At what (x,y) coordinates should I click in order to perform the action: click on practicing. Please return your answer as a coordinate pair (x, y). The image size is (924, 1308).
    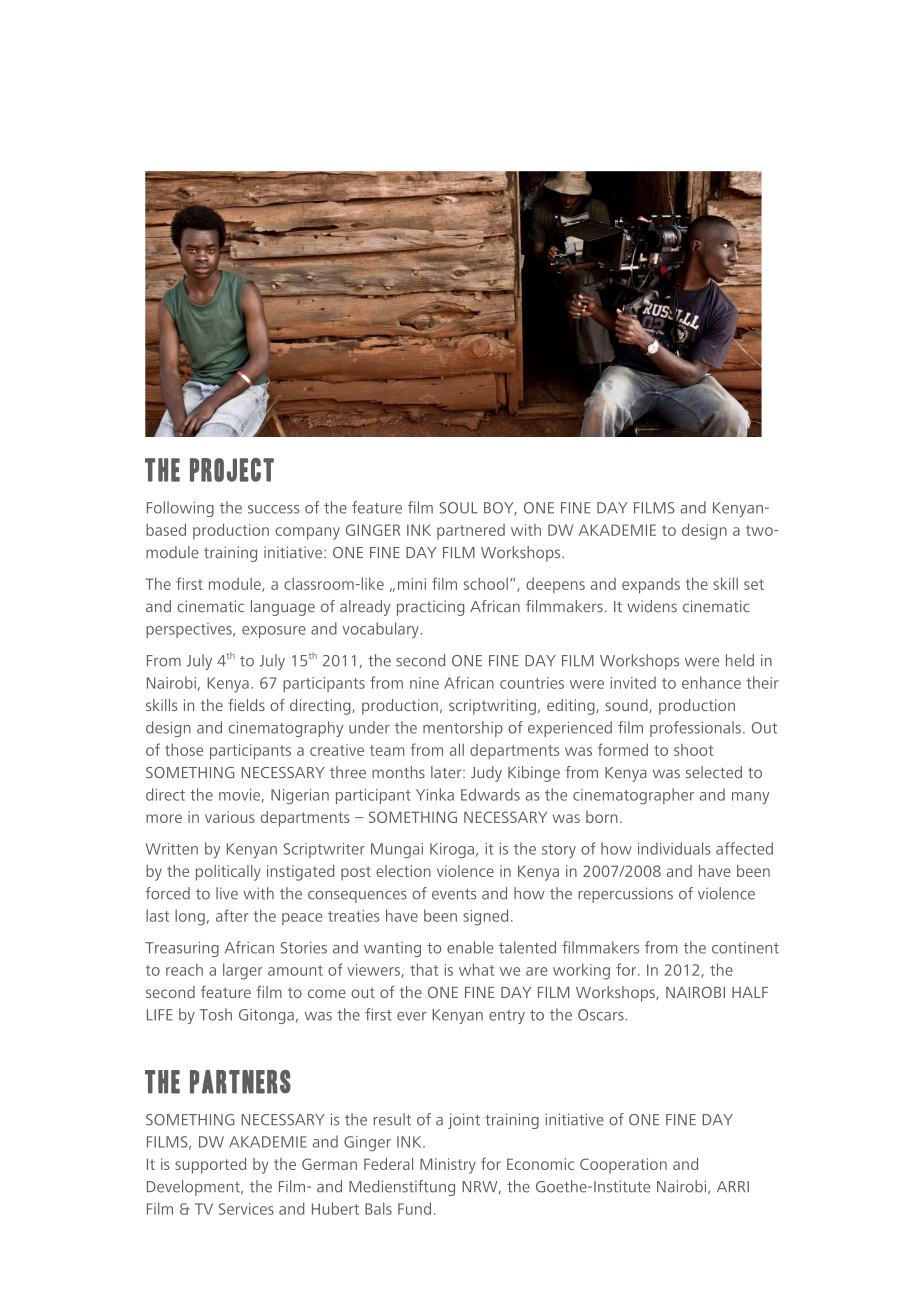
    Looking at the image, I should click on (430, 608).
